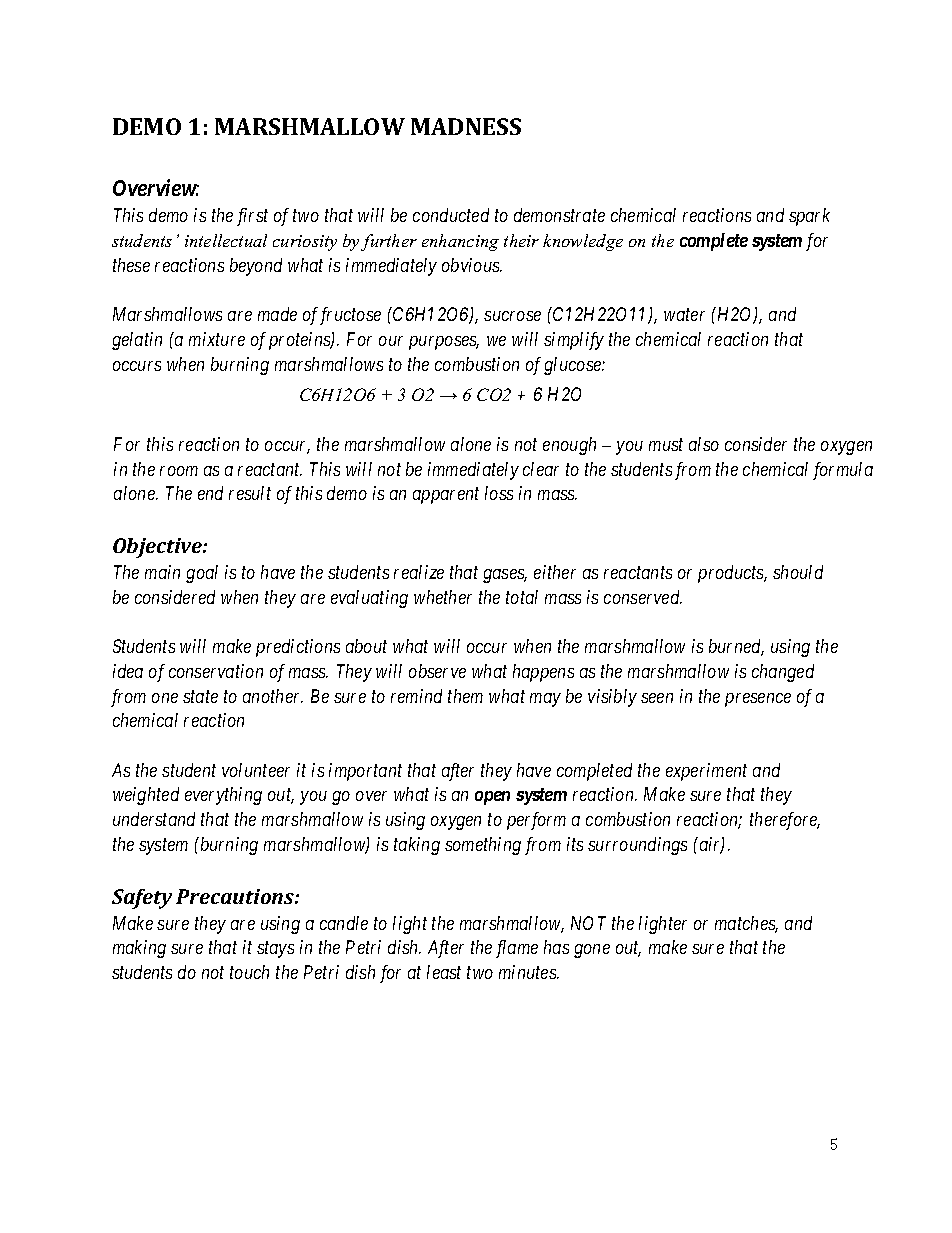 The height and width of the image is (1233, 952). I want to click on room, so click(179, 471).
